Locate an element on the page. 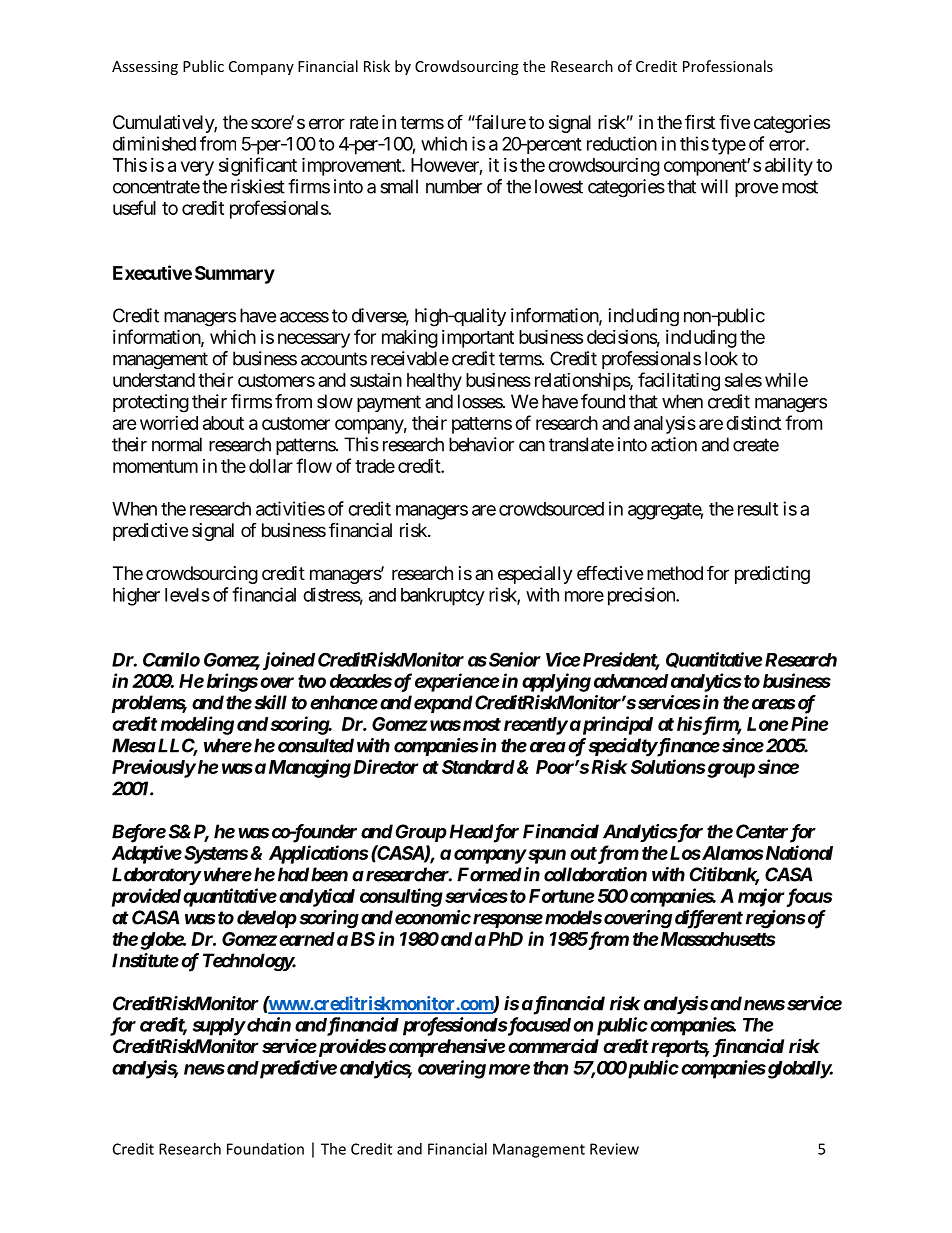 This page has width=952, height=1233. Standard is located at coordinates (478, 767).
